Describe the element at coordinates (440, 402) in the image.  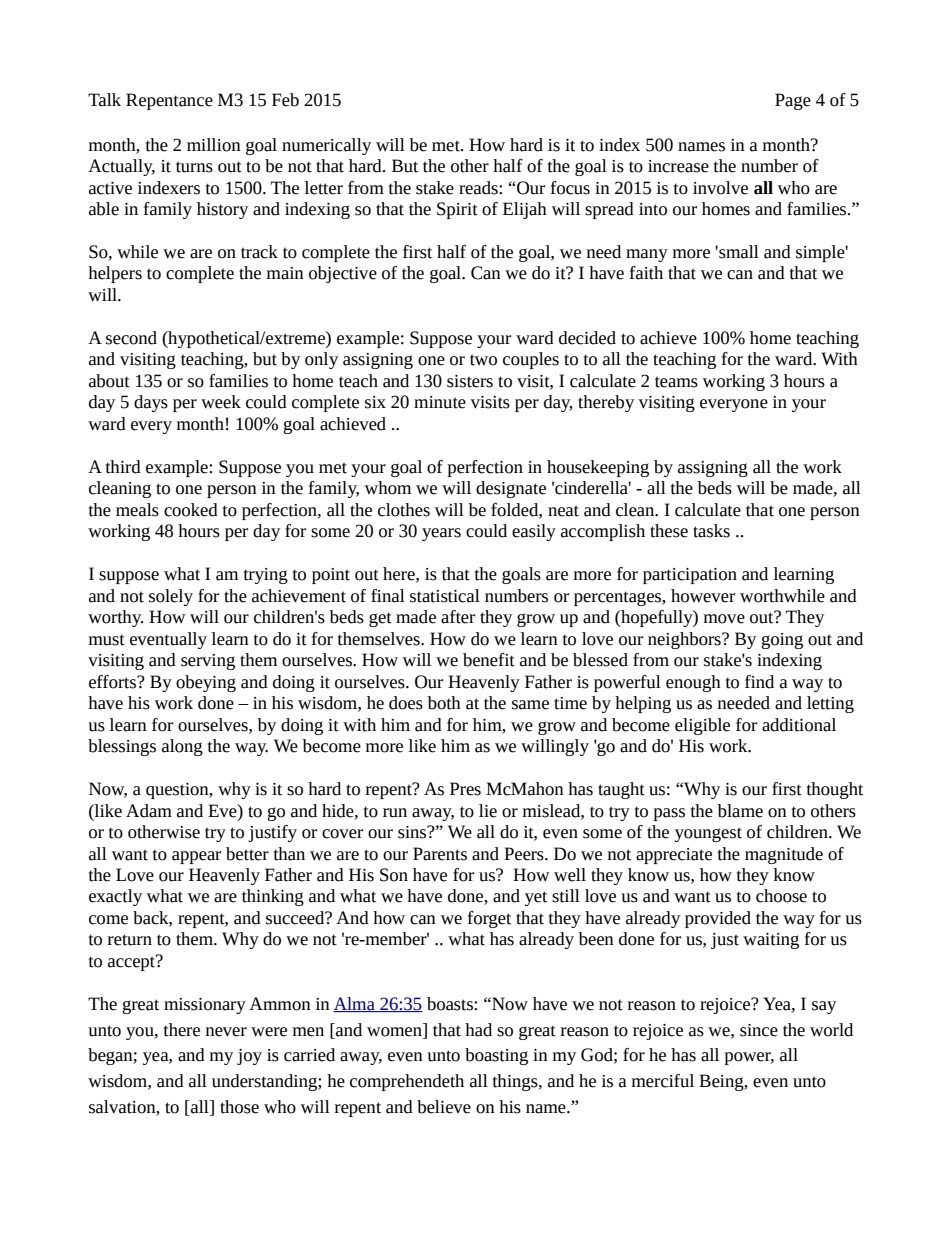
I see `minute` at that location.
